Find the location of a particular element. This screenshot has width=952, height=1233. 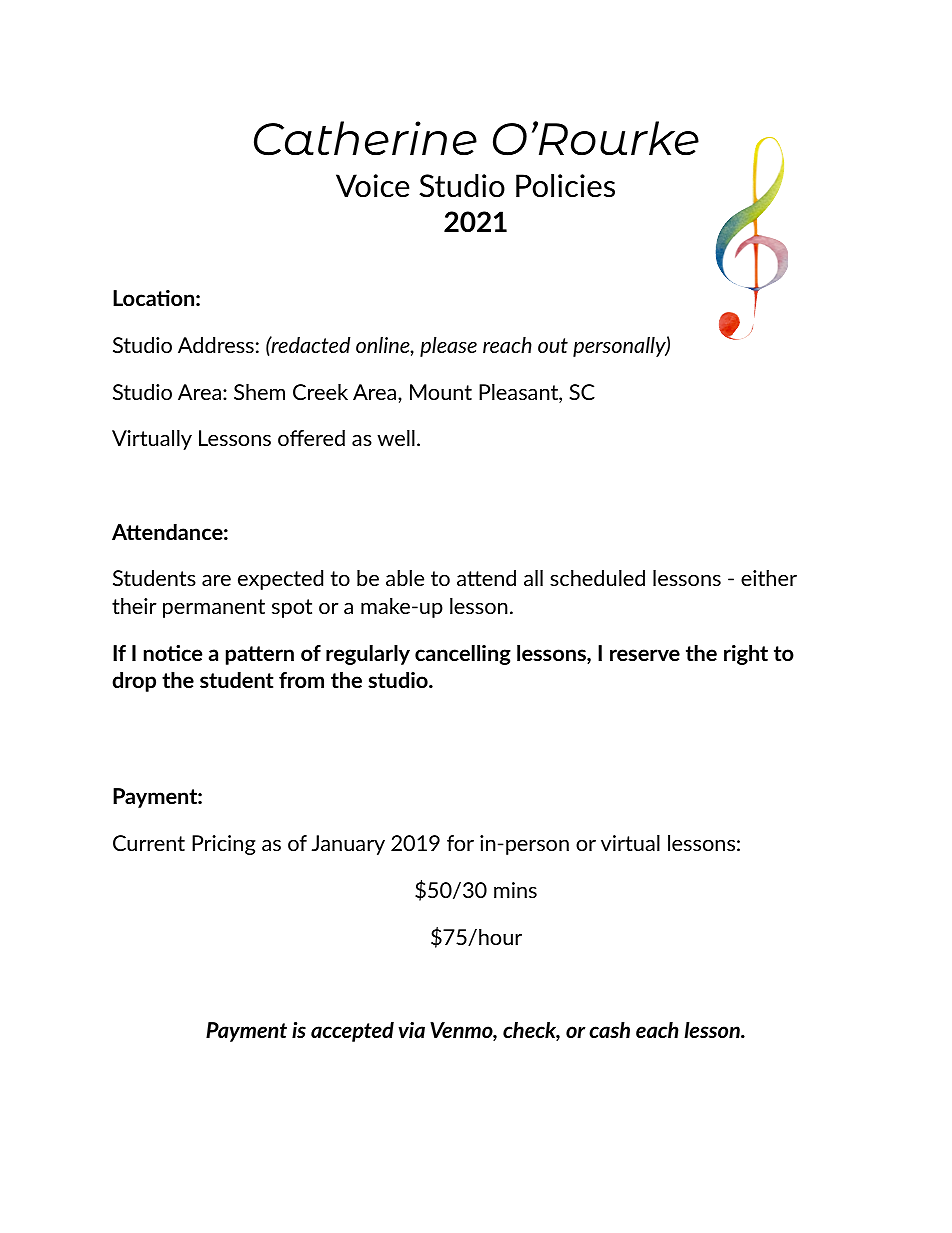

Policies is located at coordinates (565, 186).
